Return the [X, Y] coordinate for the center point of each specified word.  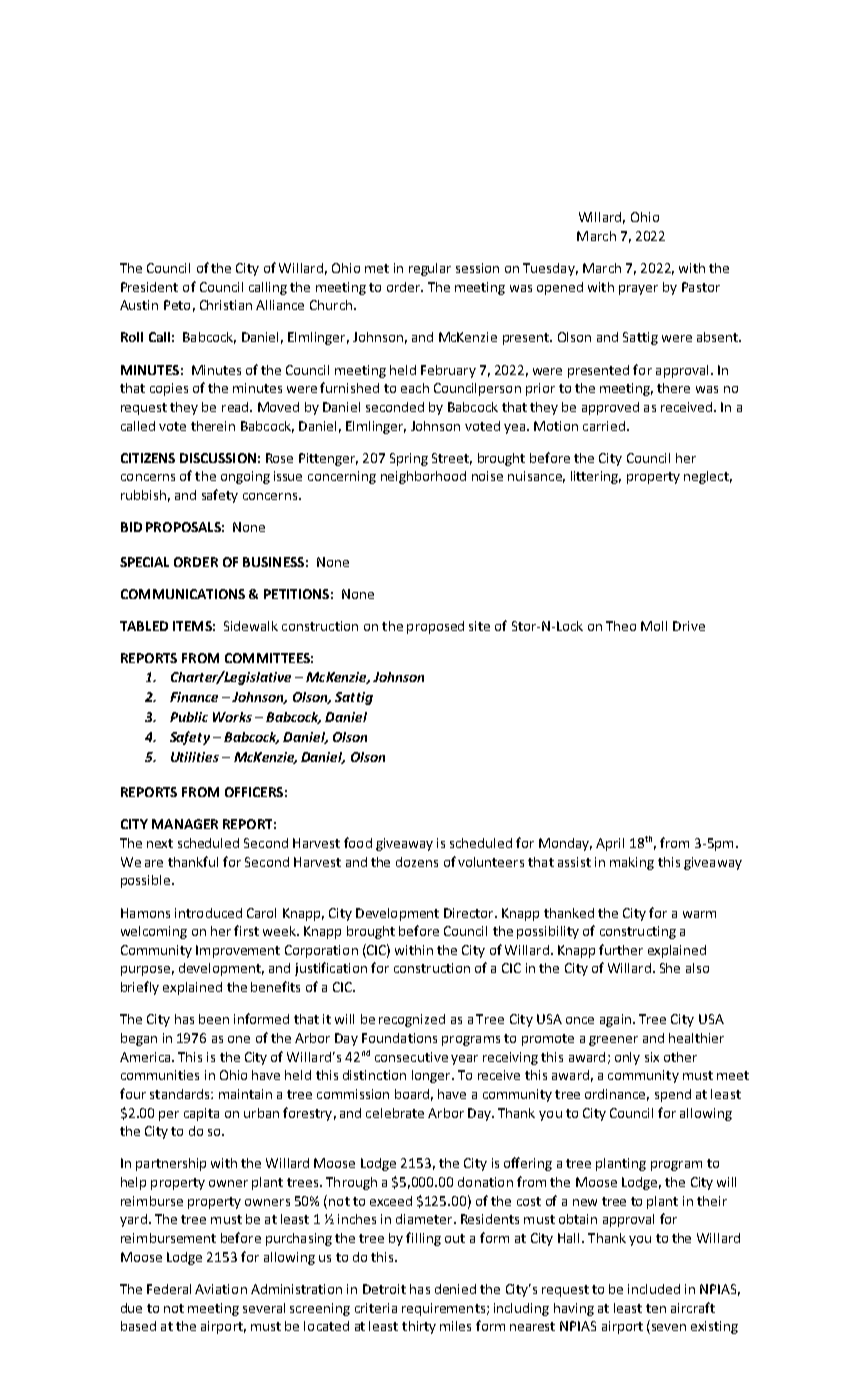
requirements [443, 1309]
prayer [638, 290]
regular [430, 269]
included [654, 1289]
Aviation [221, 1289]
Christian [226, 305]
